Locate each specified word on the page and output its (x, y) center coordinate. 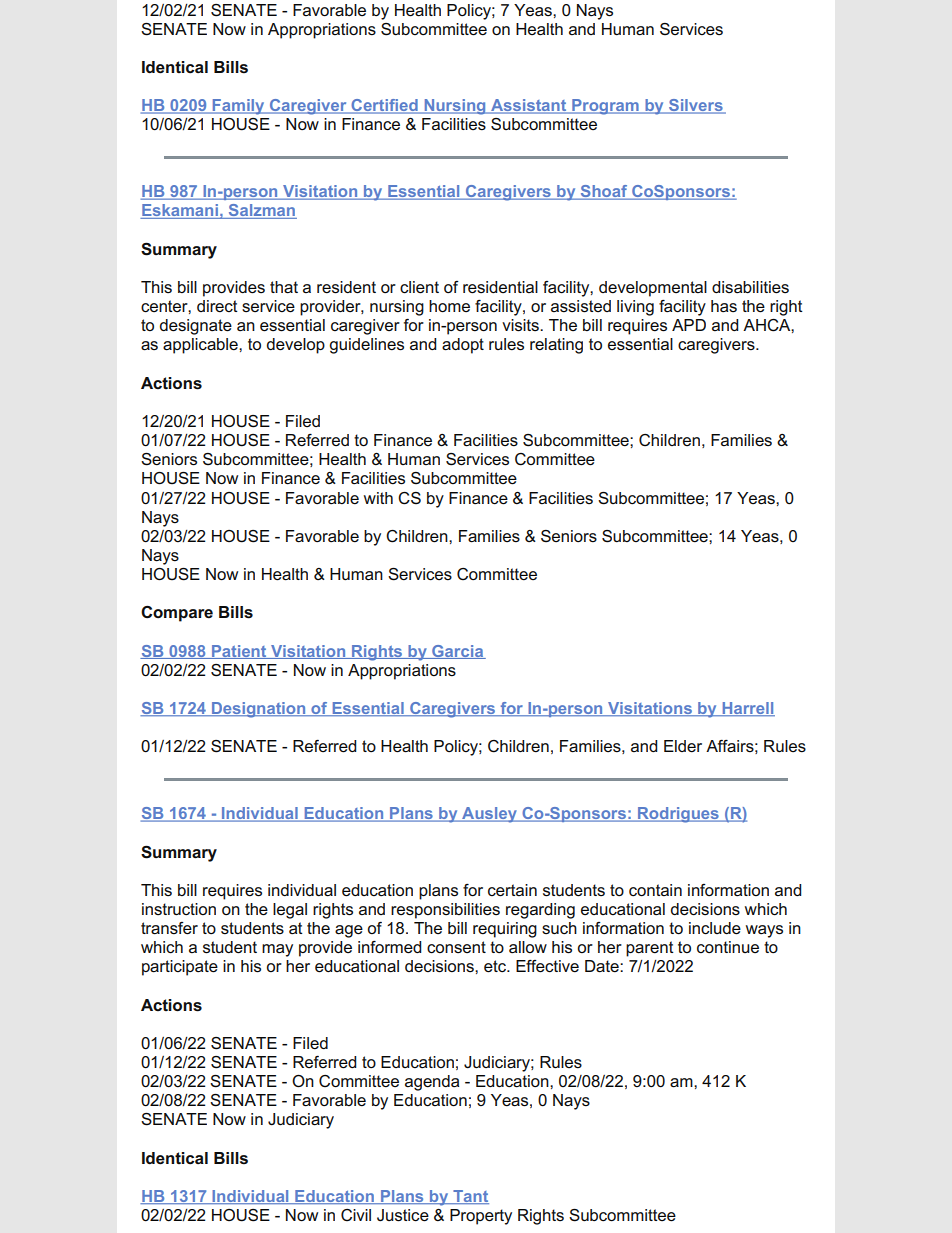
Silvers (696, 106)
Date (603, 966)
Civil (356, 1215)
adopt (463, 346)
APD (689, 325)
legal (290, 911)
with (378, 498)
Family (238, 107)
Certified (384, 106)
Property (481, 1217)
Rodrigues (678, 815)
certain (512, 890)
